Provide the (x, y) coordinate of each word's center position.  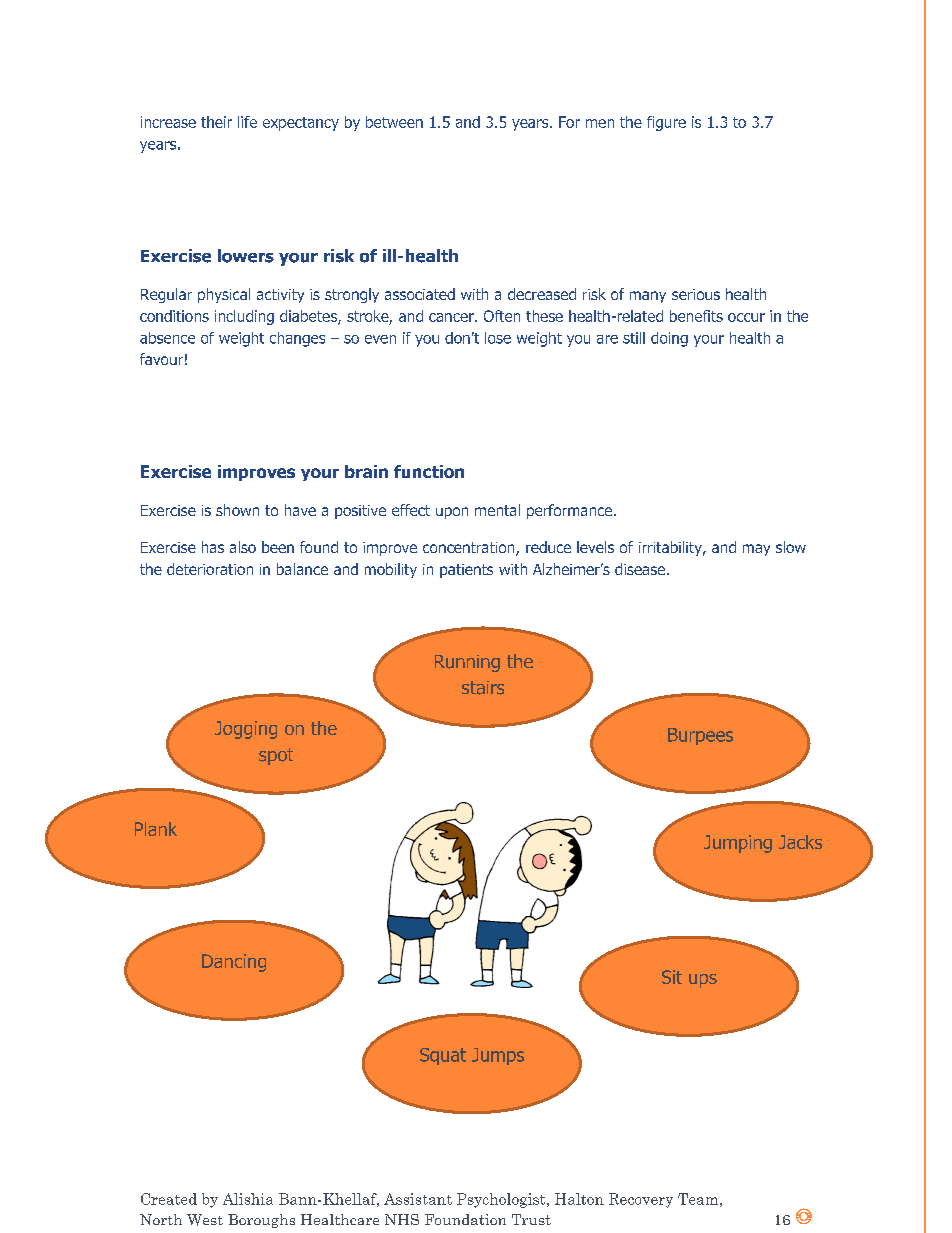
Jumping (738, 844)
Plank (156, 829)
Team (698, 1199)
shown (237, 510)
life (247, 122)
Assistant (418, 1199)
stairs (483, 688)
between (394, 122)
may (756, 550)
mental (497, 510)
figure (666, 123)
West (205, 1220)
